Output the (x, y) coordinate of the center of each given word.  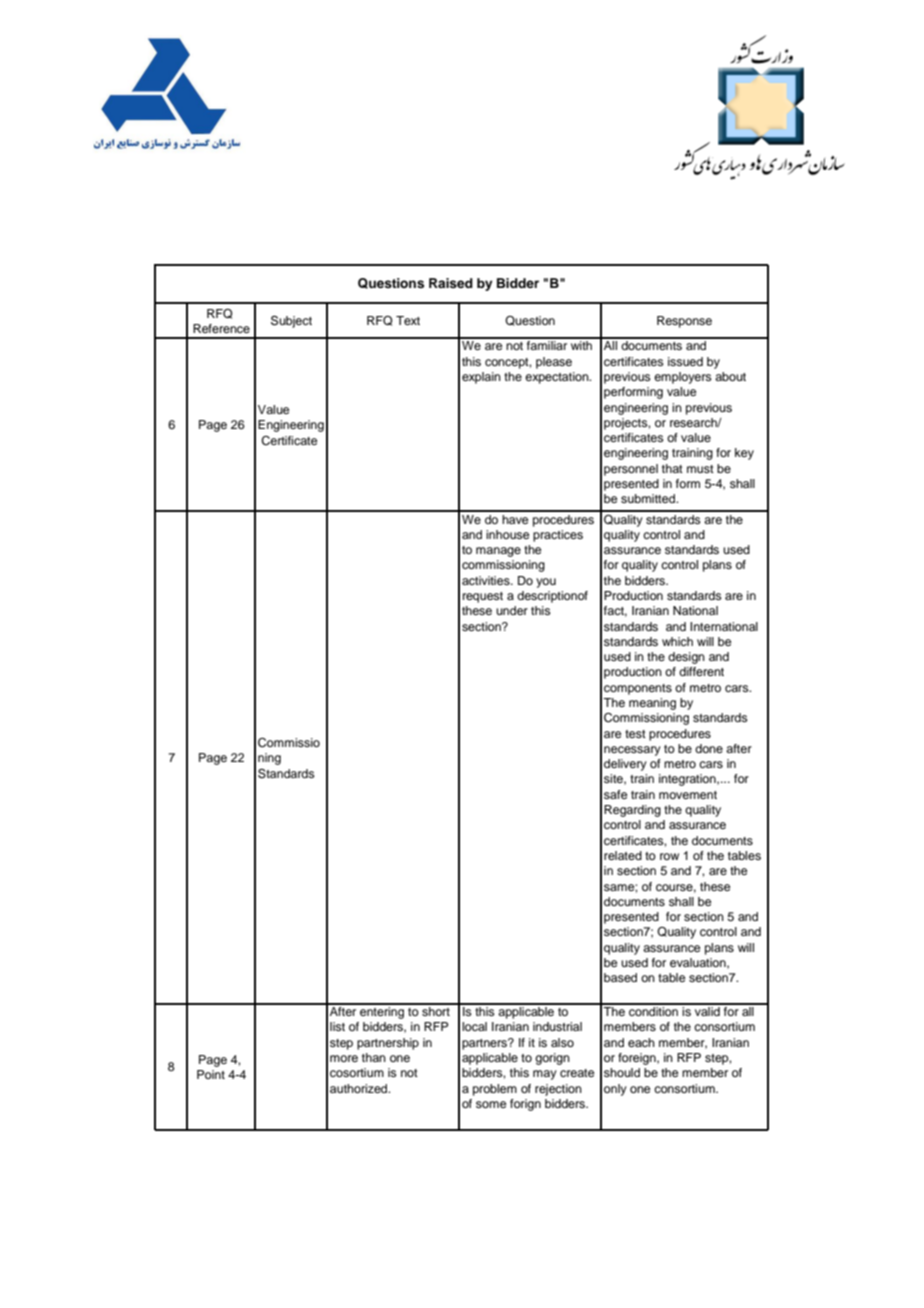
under (512, 610)
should (622, 1072)
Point (211, 1074)
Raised (451, 283)
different (701, 671)
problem (495, 1090)
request (483, 597)
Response (684, 322)
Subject (291, 322)
